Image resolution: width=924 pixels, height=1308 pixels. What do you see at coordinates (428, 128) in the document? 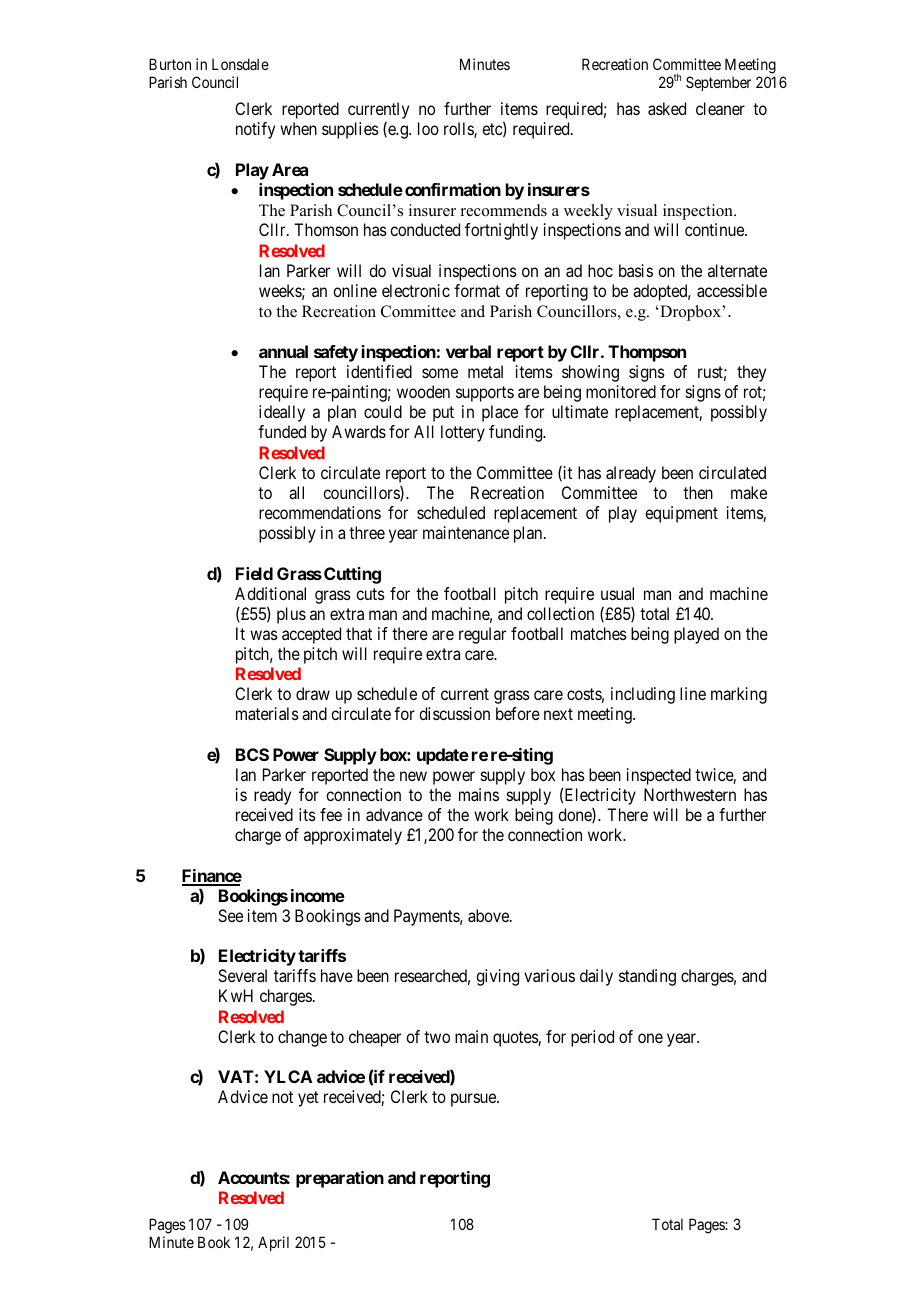
I see `loo` at bounding box center [428, 128].
